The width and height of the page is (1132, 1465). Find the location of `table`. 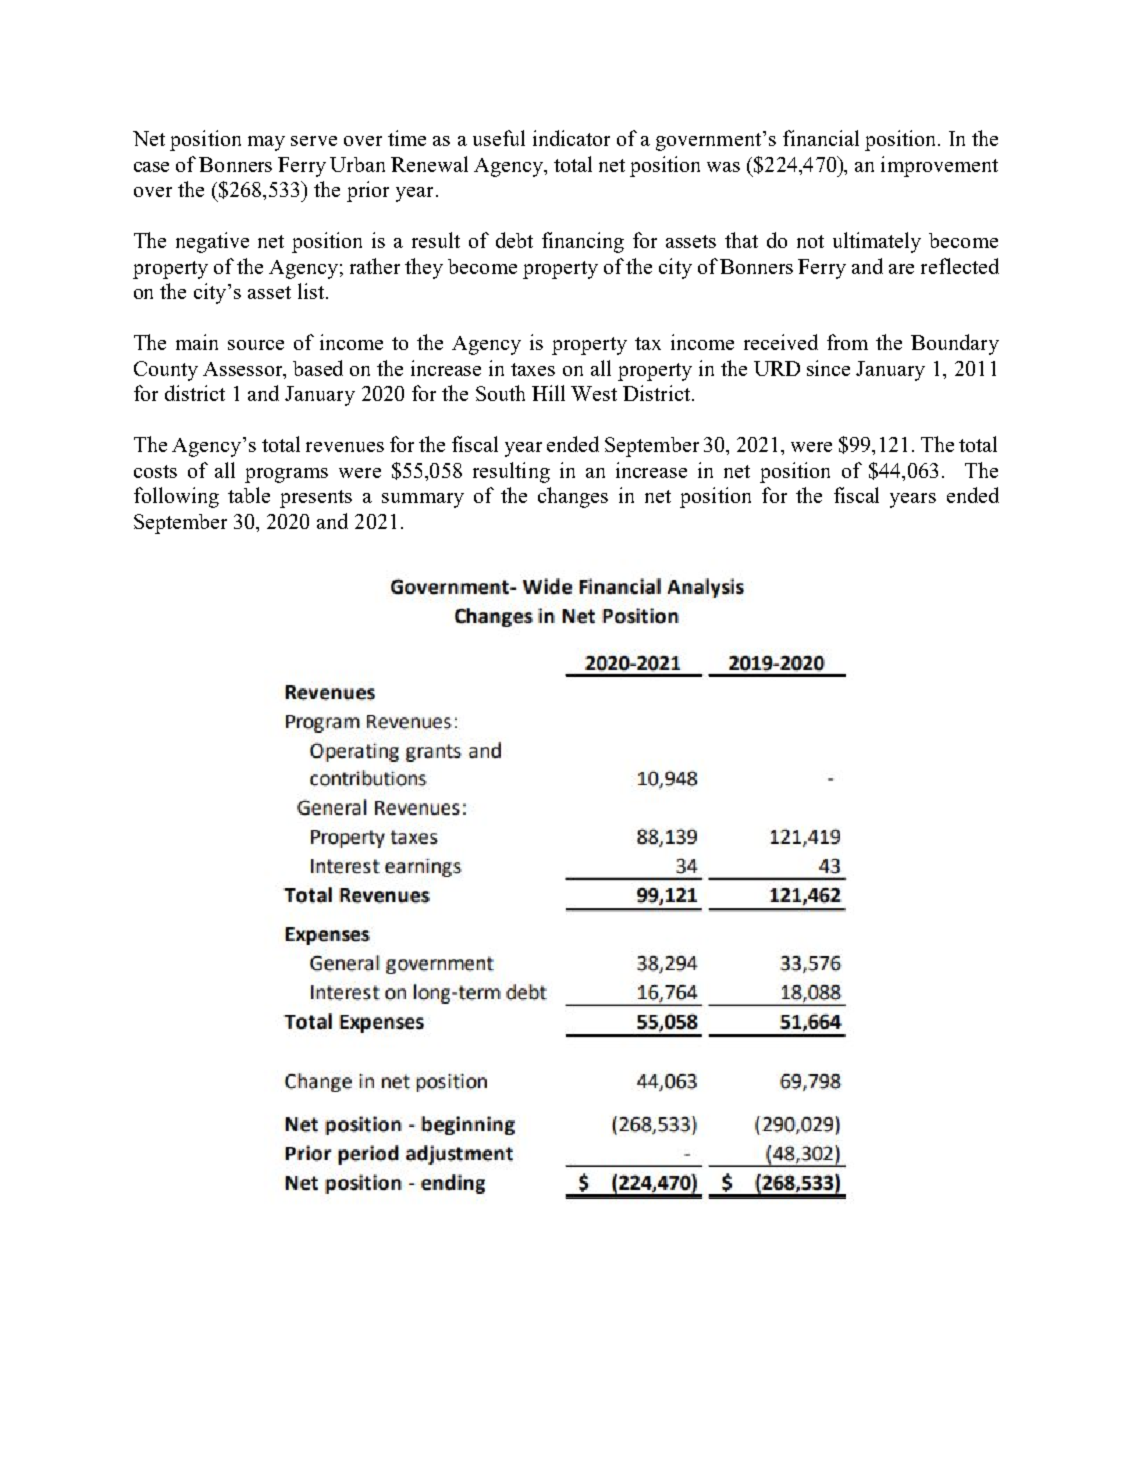

table is located at coordinates (249, 495).
